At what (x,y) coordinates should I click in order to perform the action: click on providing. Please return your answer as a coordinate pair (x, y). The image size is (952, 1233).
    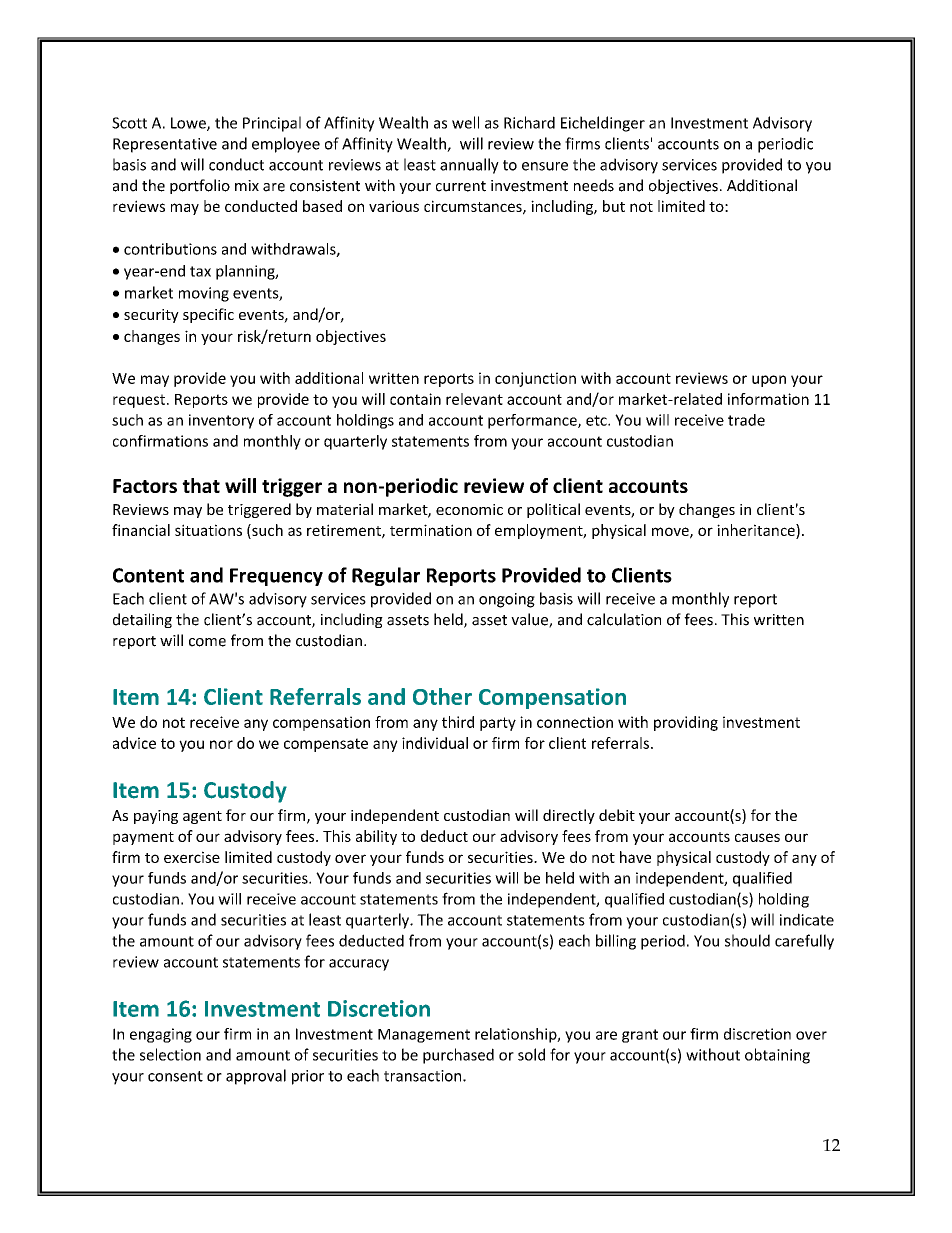
    Looking at the image, I should click on (686, 723).
